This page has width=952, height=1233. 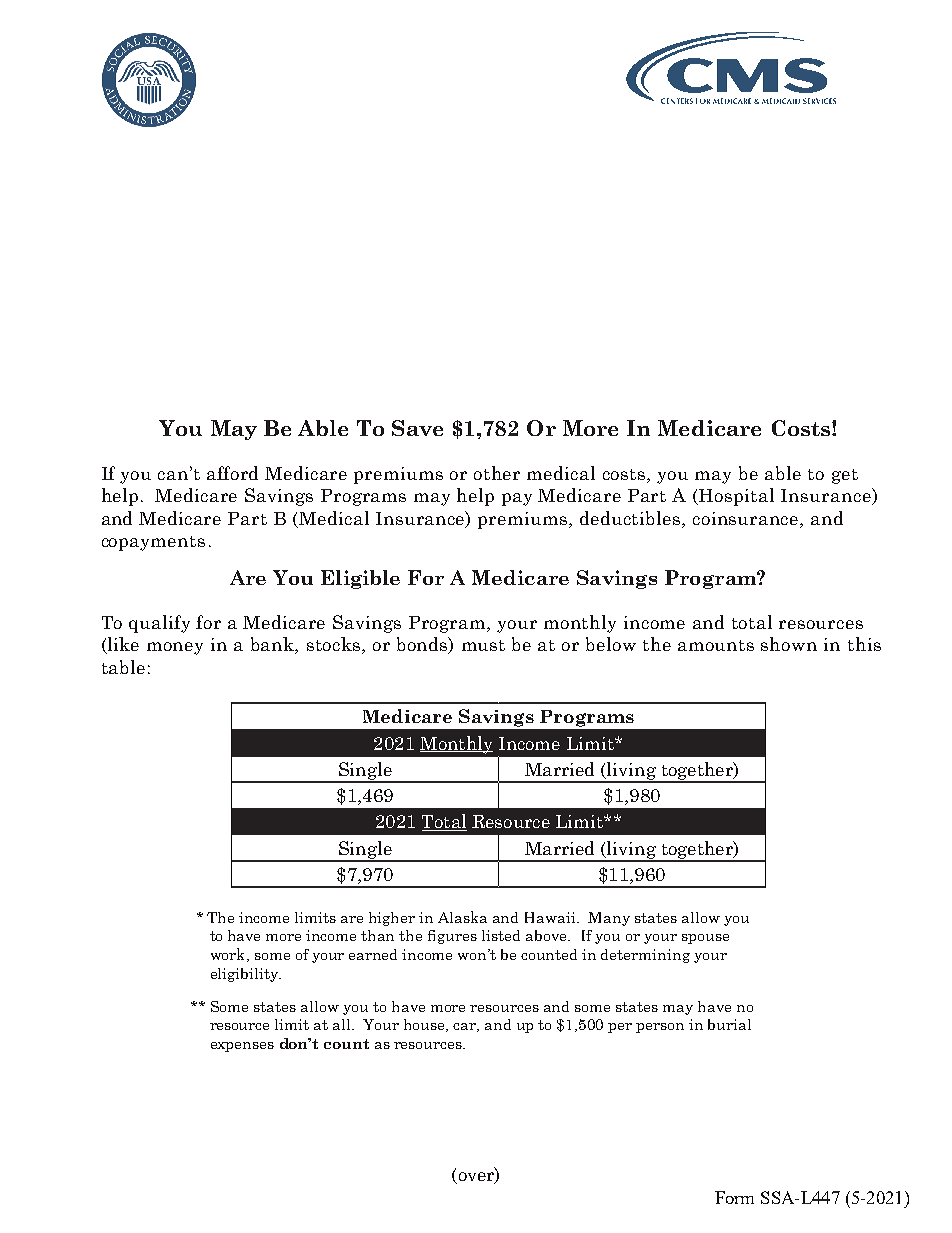 I want to click on other, so click(x=497, y=473).
